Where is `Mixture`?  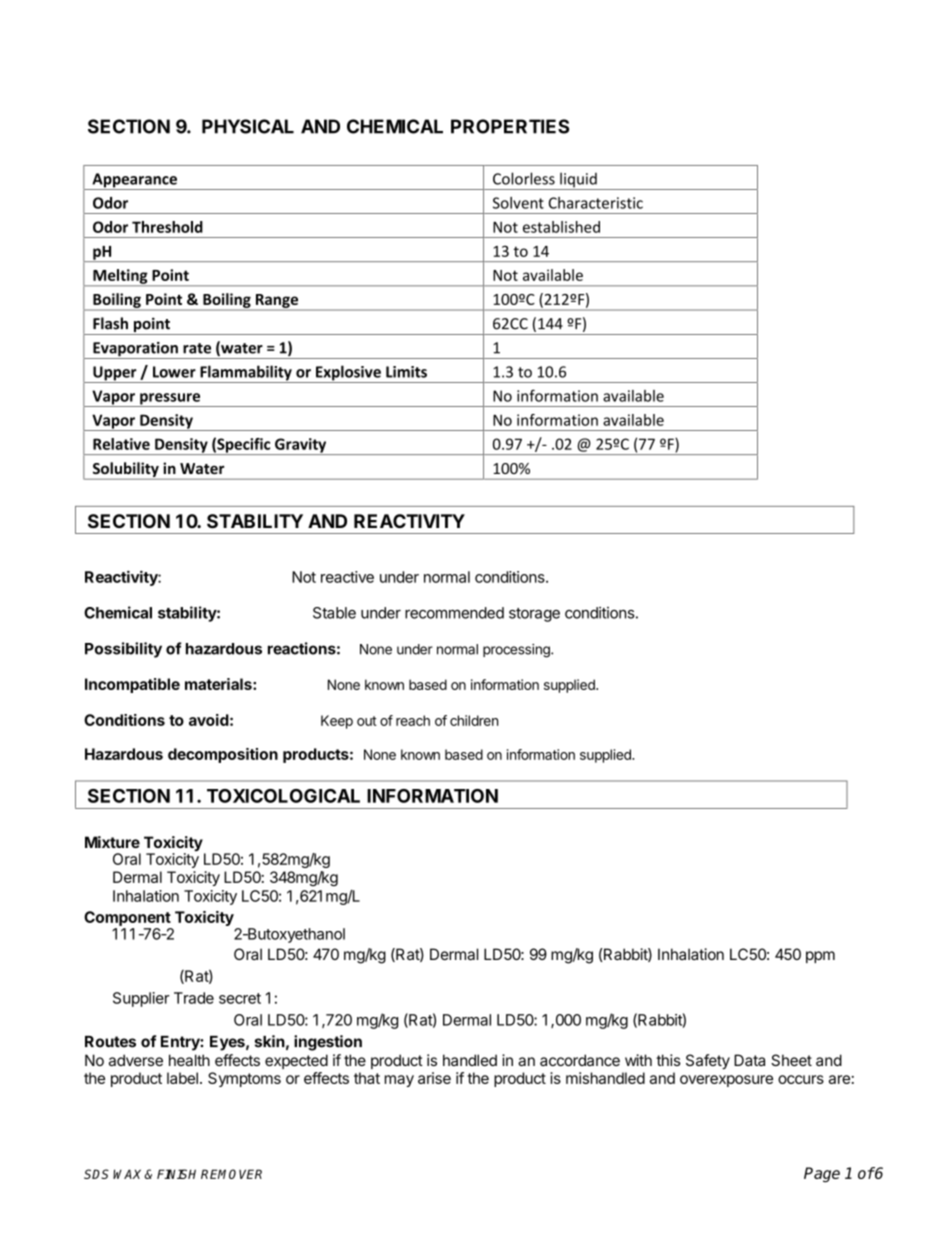
Mixture is located at coordinates (112, 842).
